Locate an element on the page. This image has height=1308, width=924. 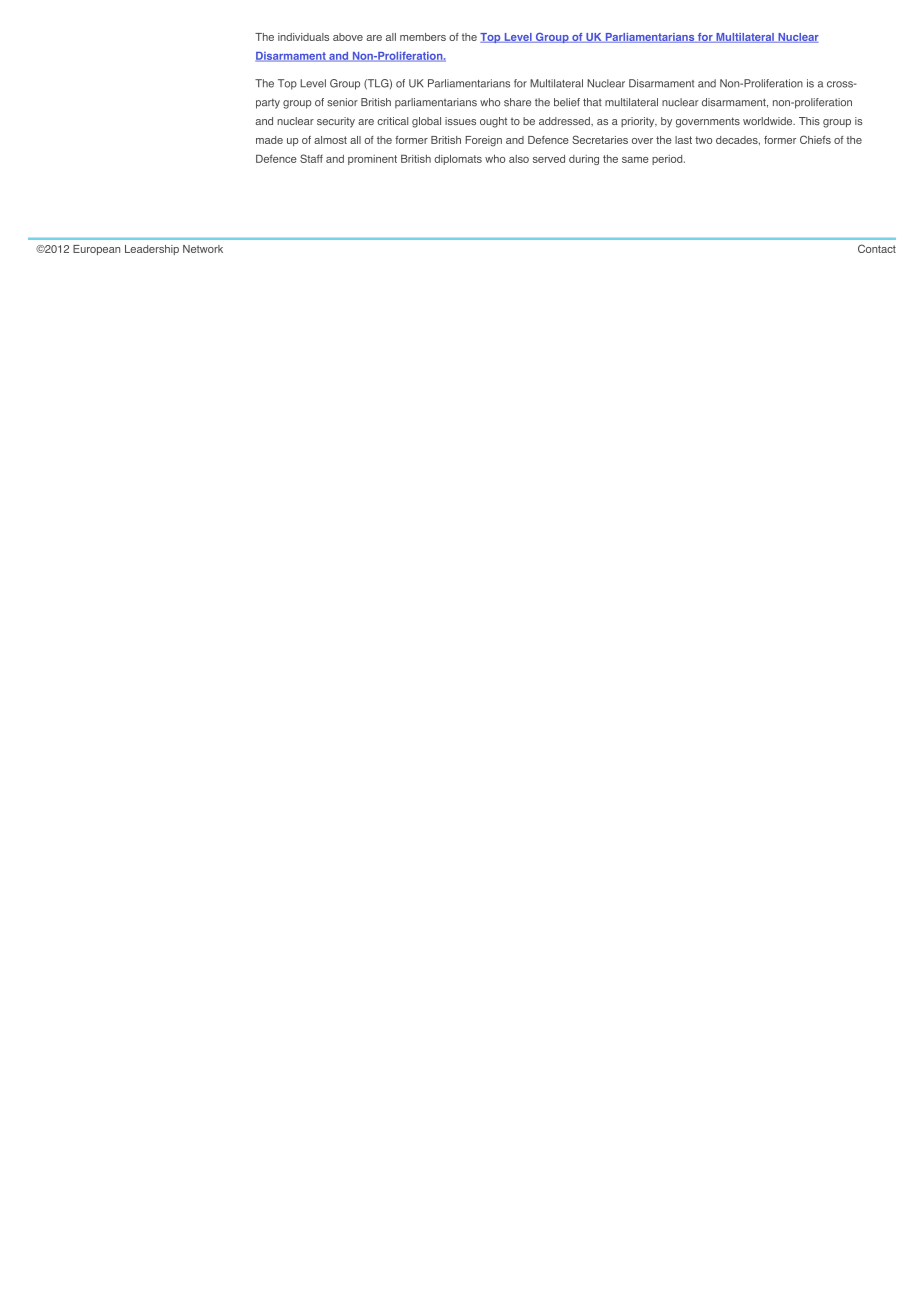
above is located at coordinates (348, 37).
